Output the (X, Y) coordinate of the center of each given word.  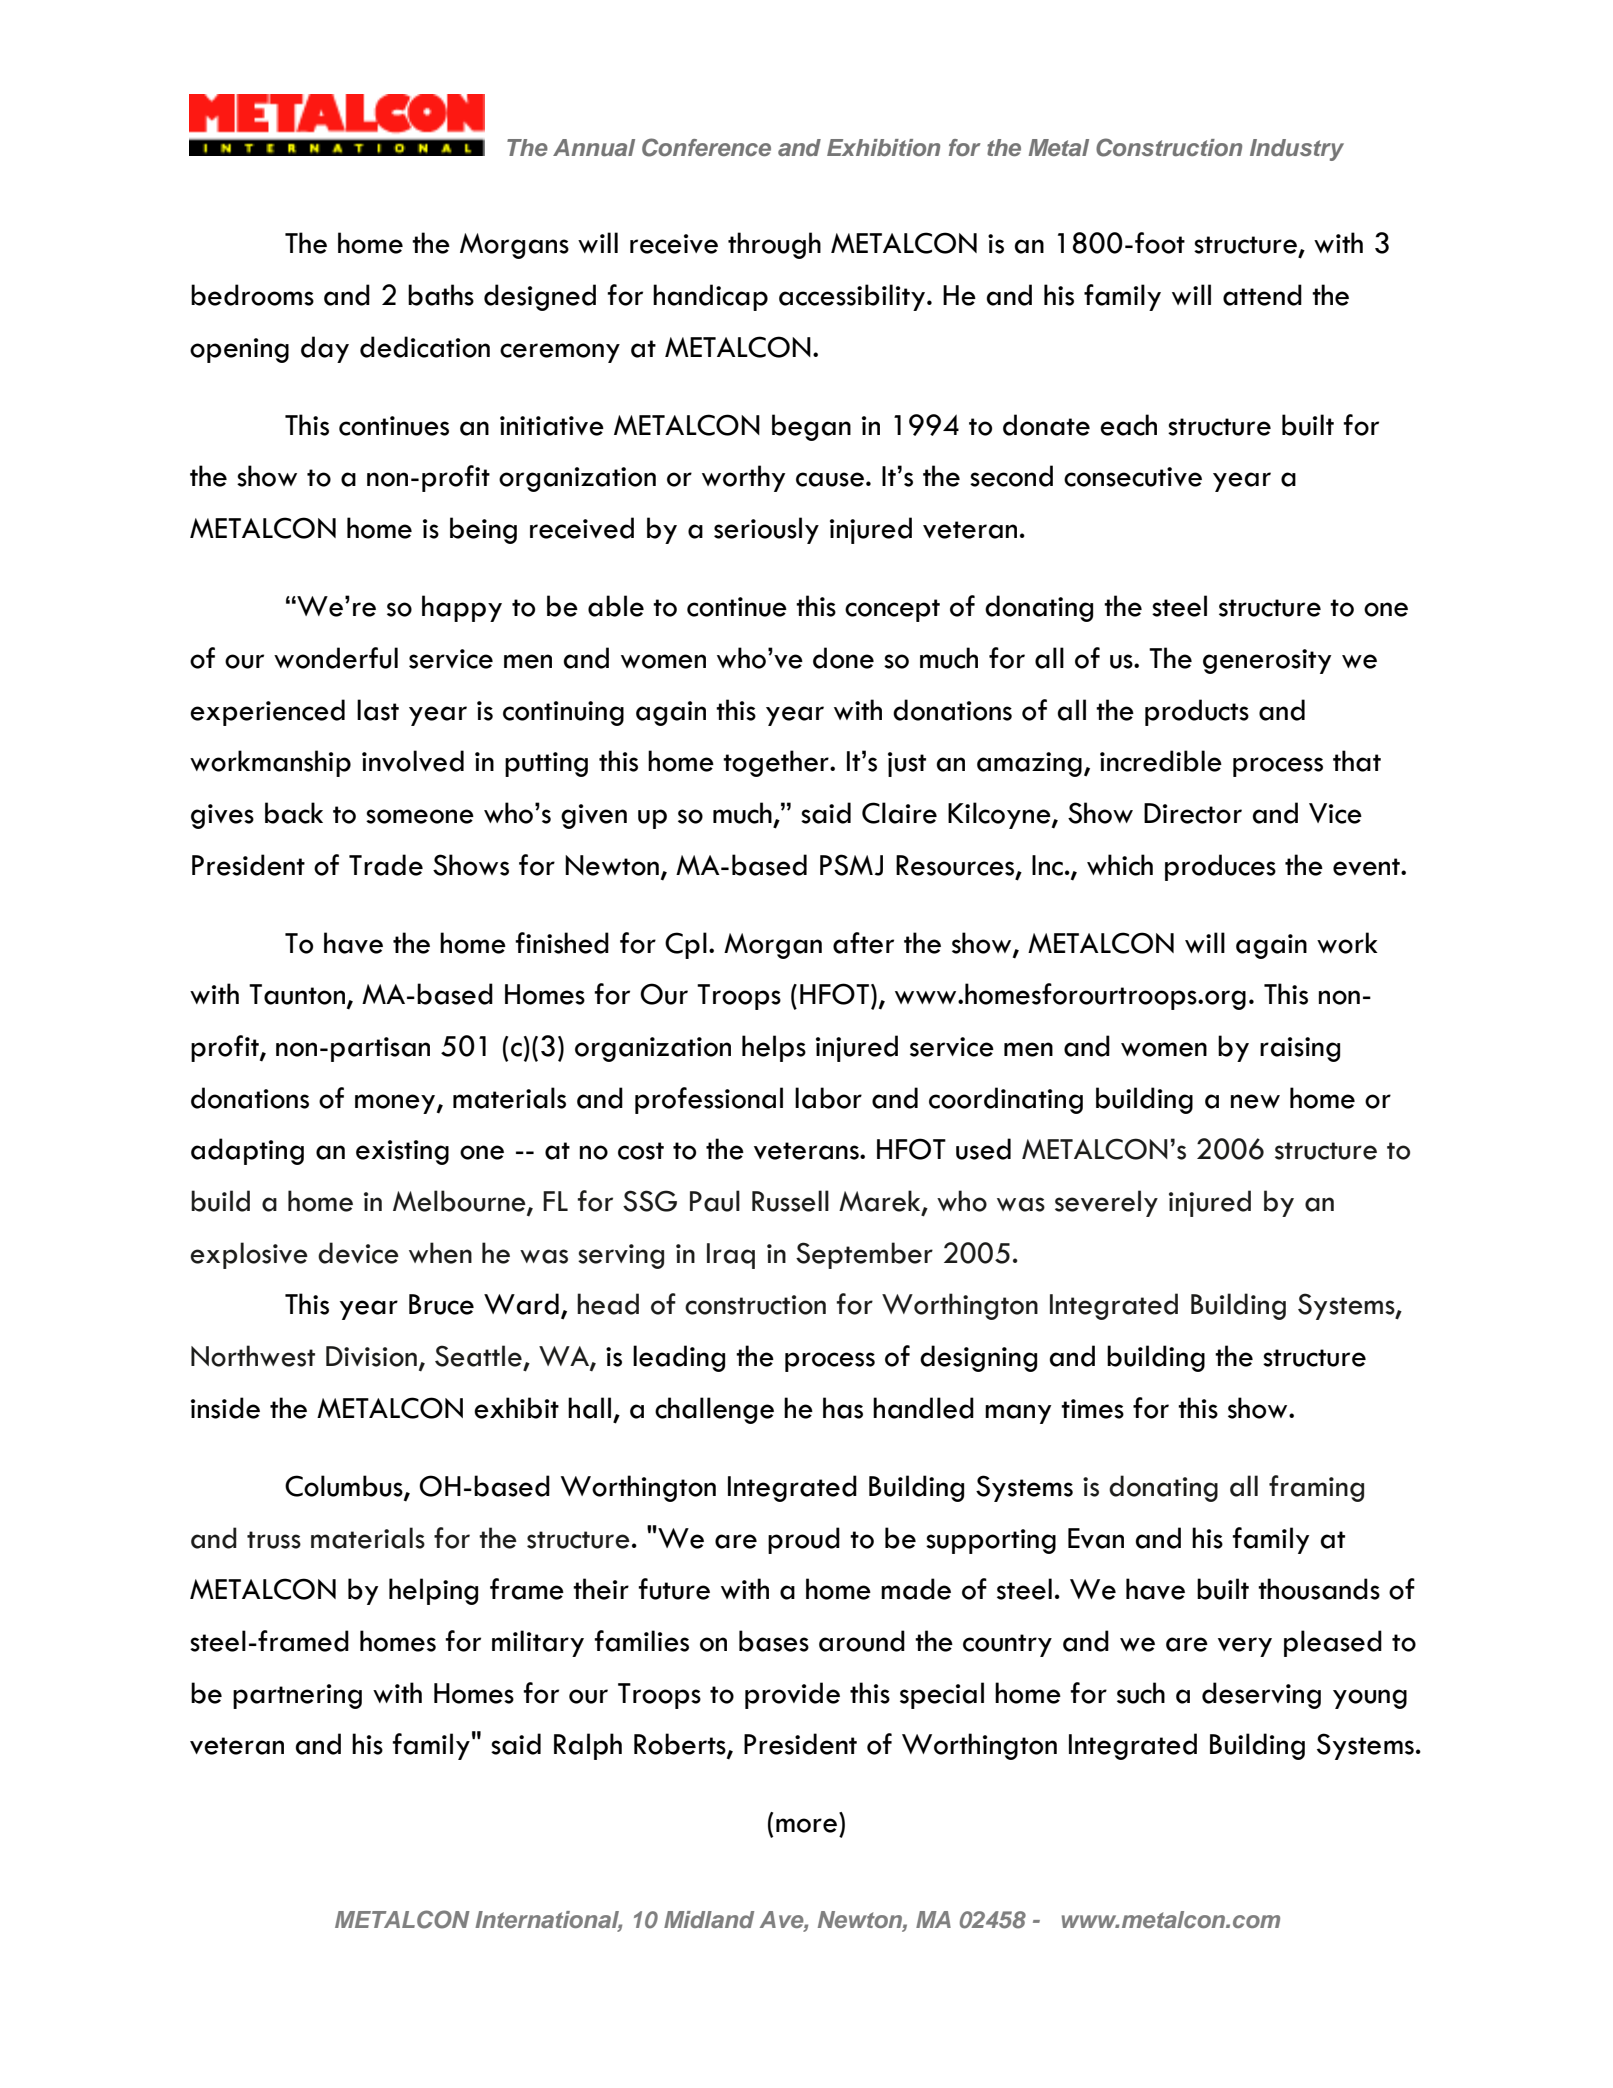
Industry (1297, 150)
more (806, 1825)
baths (441, 295)
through (774, 245)
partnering (297, 1696)
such (1141, 1693)
